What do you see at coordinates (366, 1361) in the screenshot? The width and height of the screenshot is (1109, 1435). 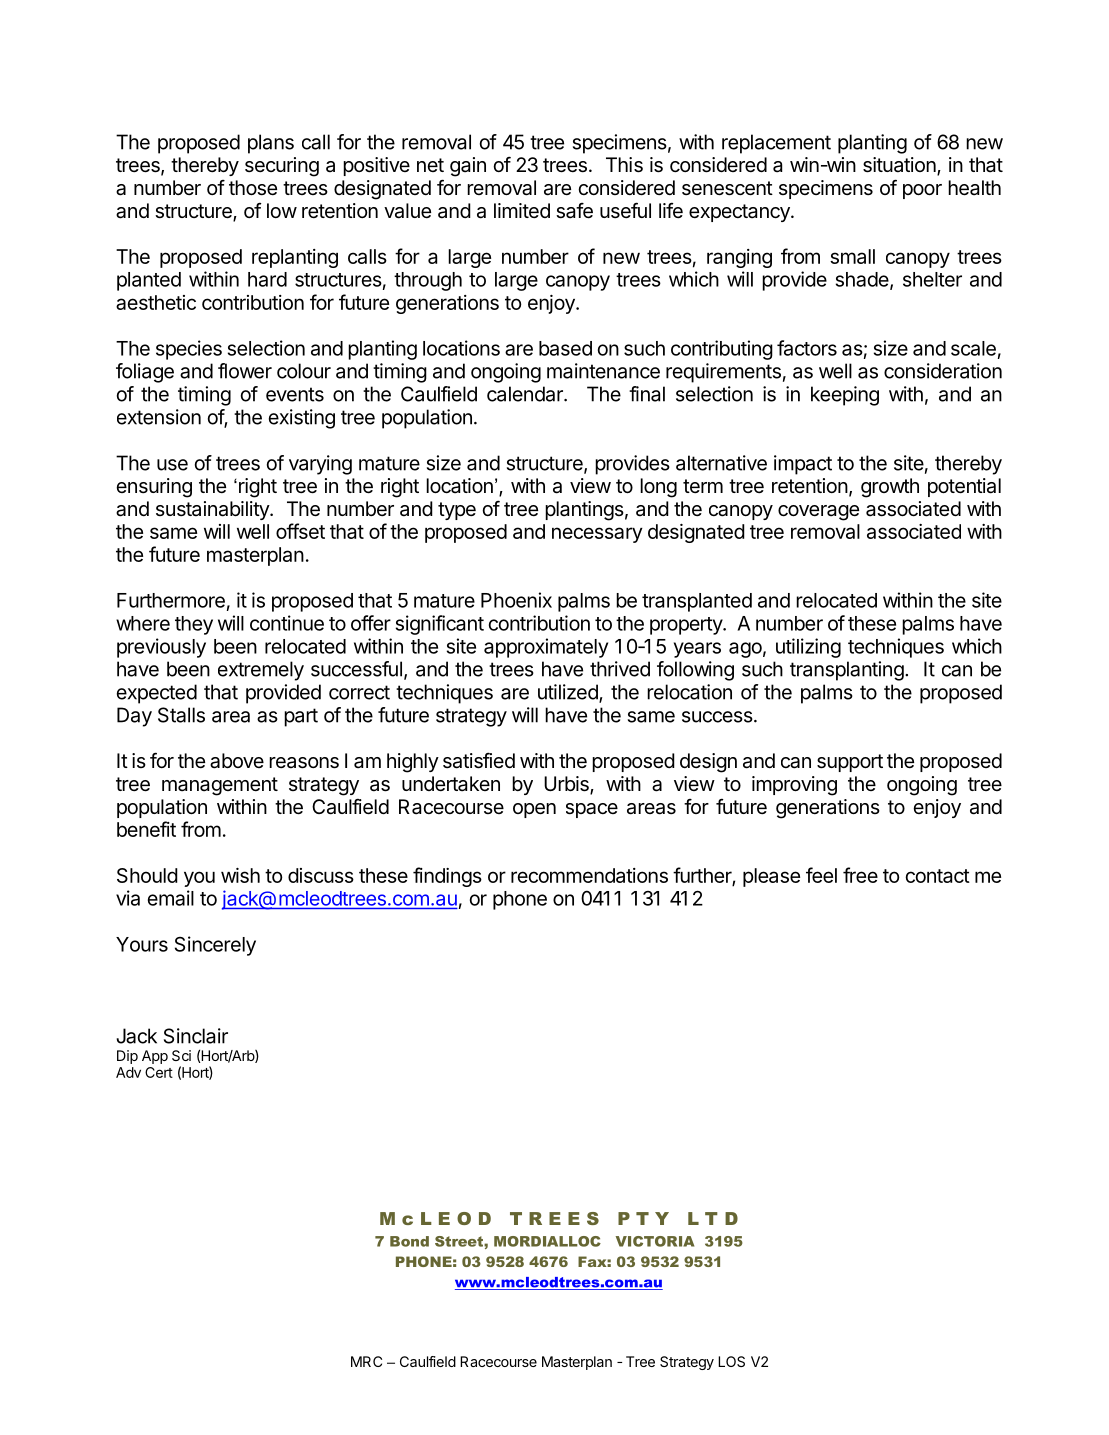 I see `MRC` at bounding box center [366, 1361].
